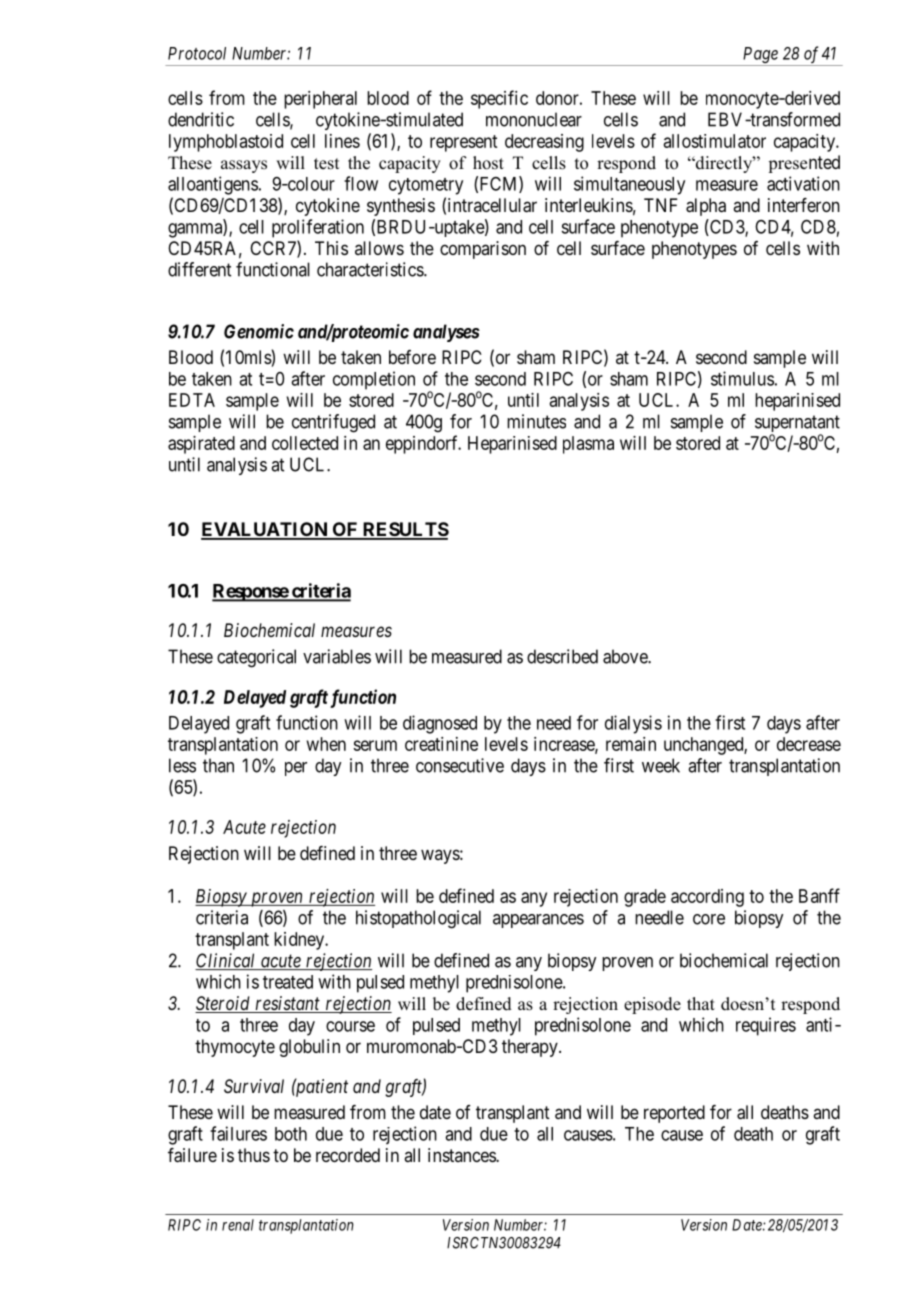 This screenshot has width=924, height=1308. What do you see at coordinates (562, 656) in the screenshot?
I see `described` at bounding box center [562, 656].
